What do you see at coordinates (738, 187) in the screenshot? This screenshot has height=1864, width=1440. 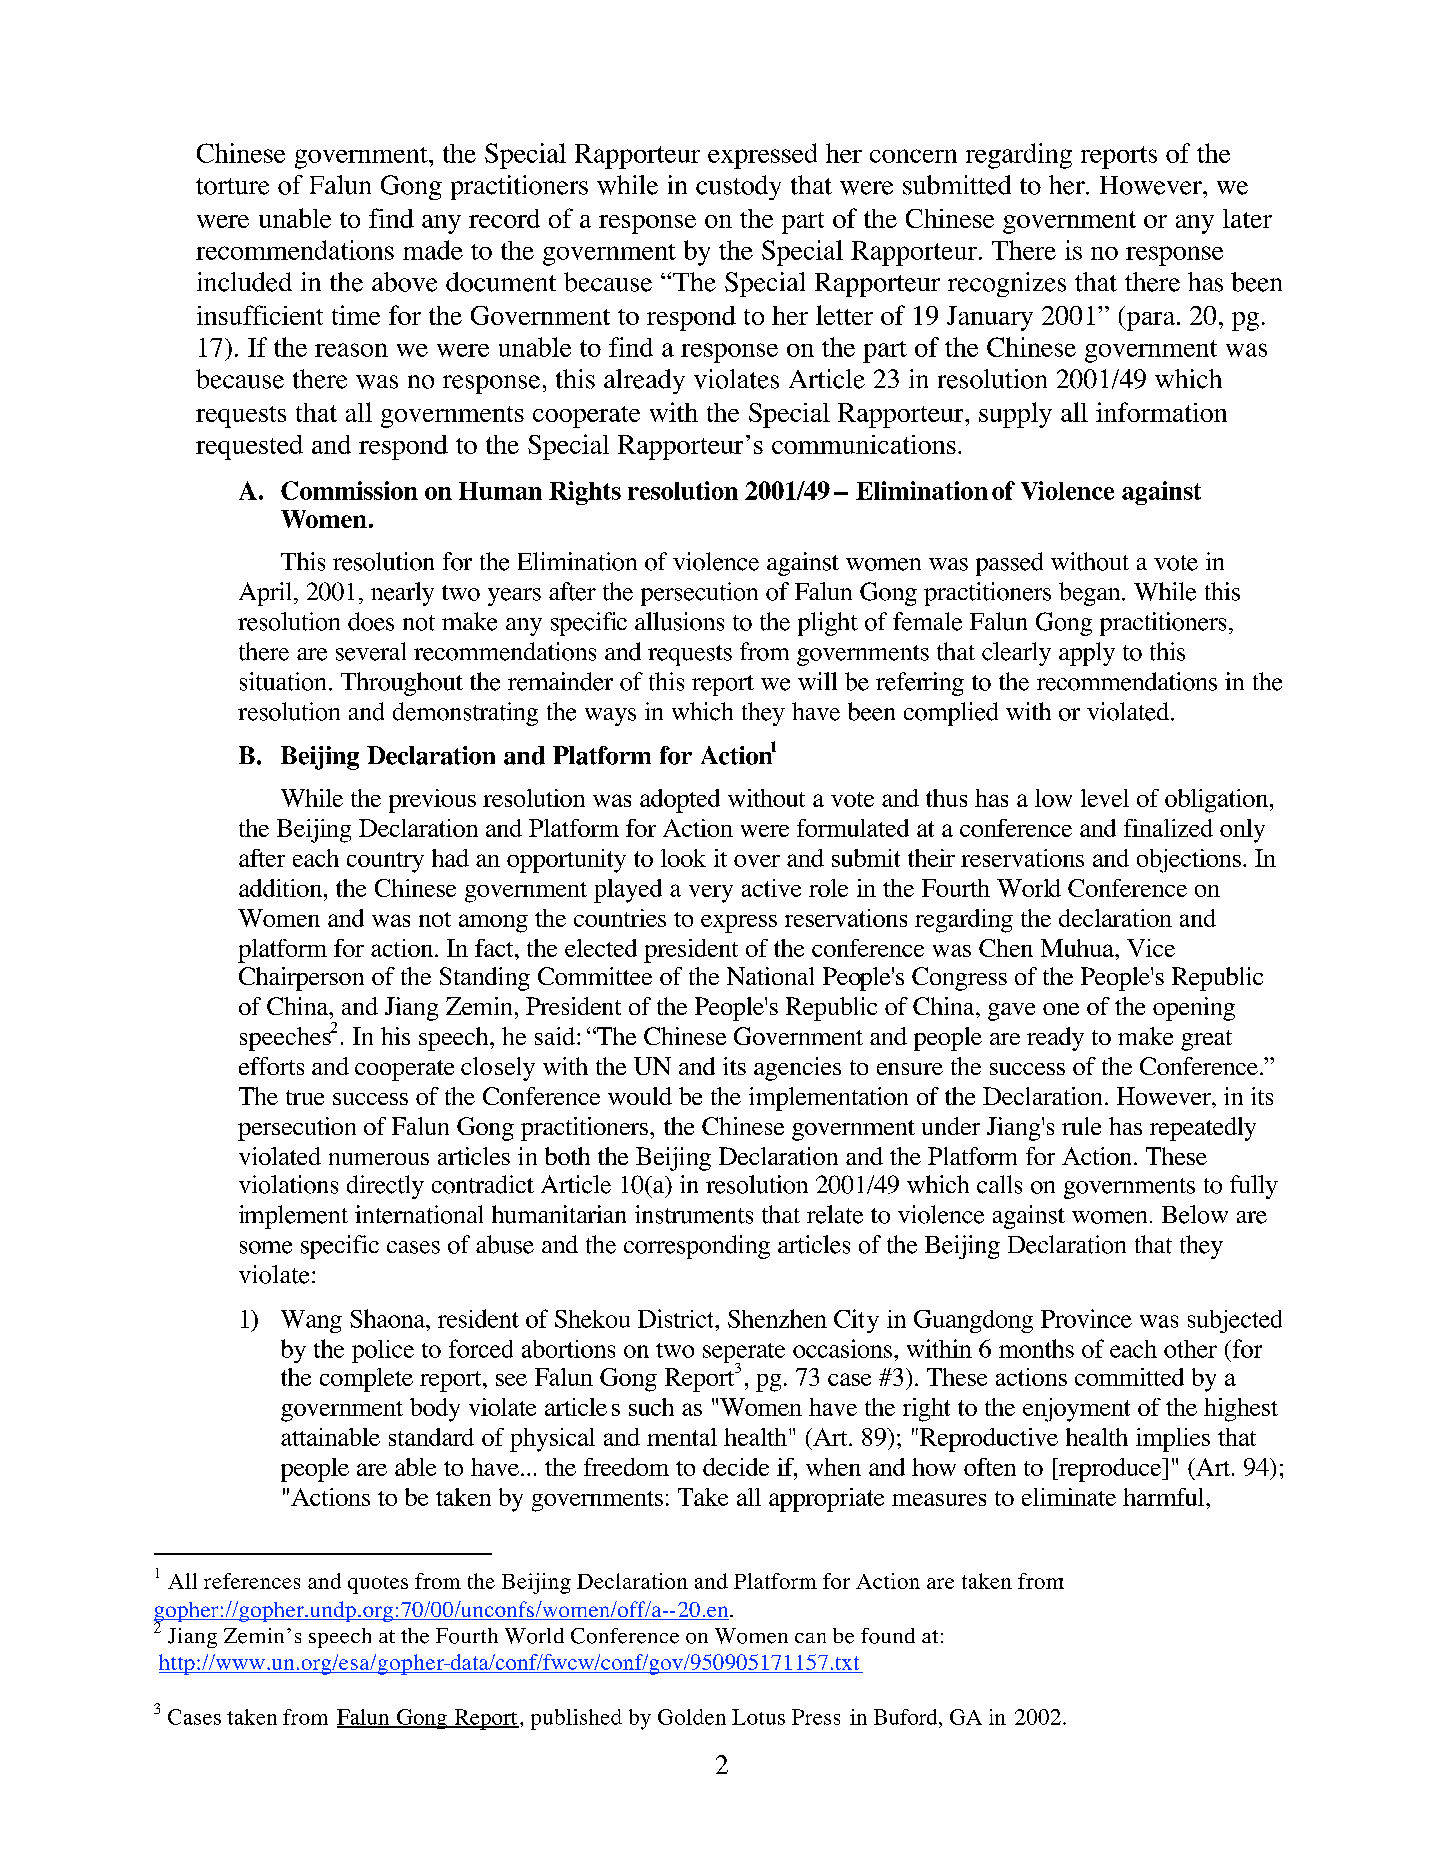 I see `custody` at bounding box center [738, 187].
